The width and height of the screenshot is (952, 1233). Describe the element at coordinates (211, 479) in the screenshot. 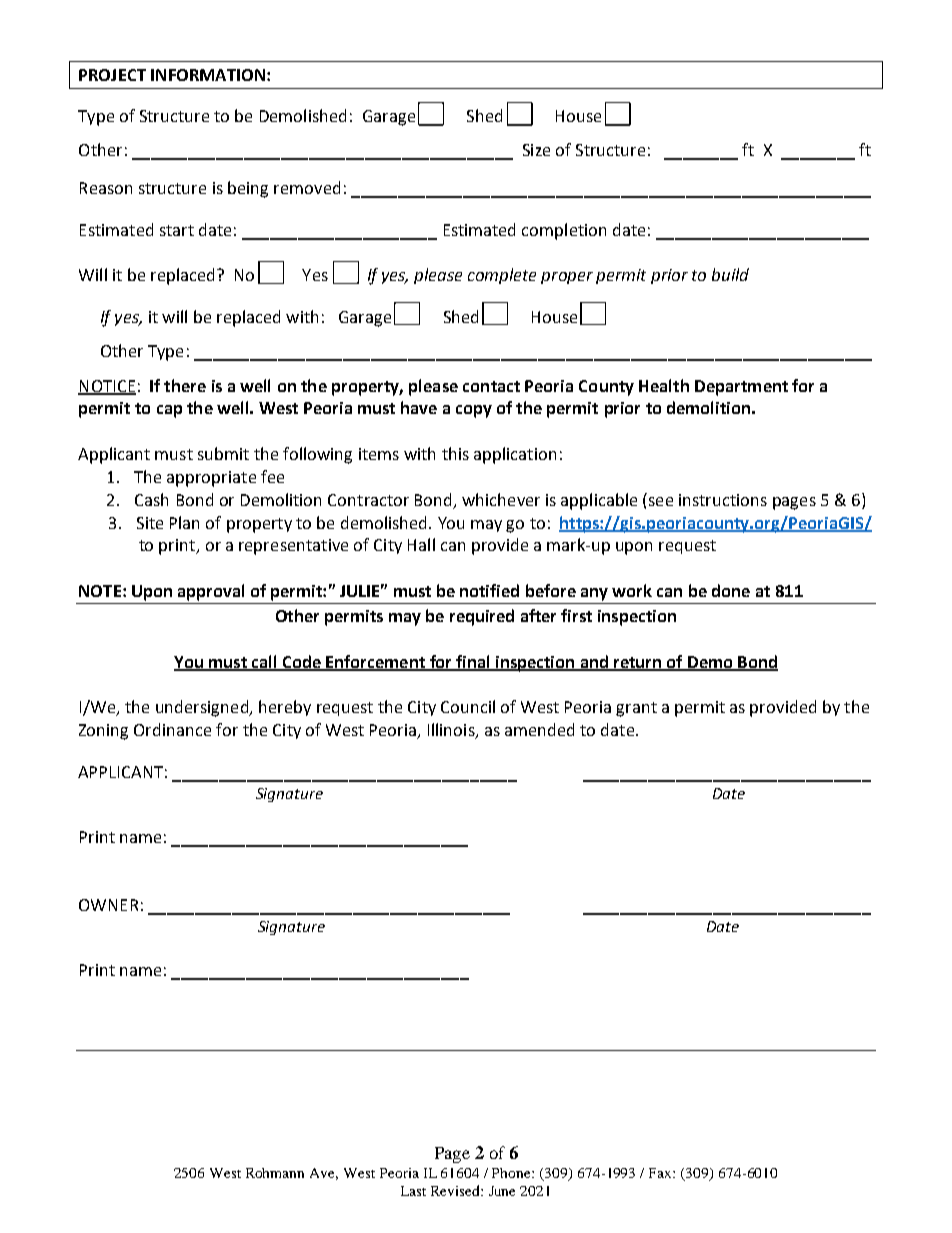

I see `appropriate` at that location.
